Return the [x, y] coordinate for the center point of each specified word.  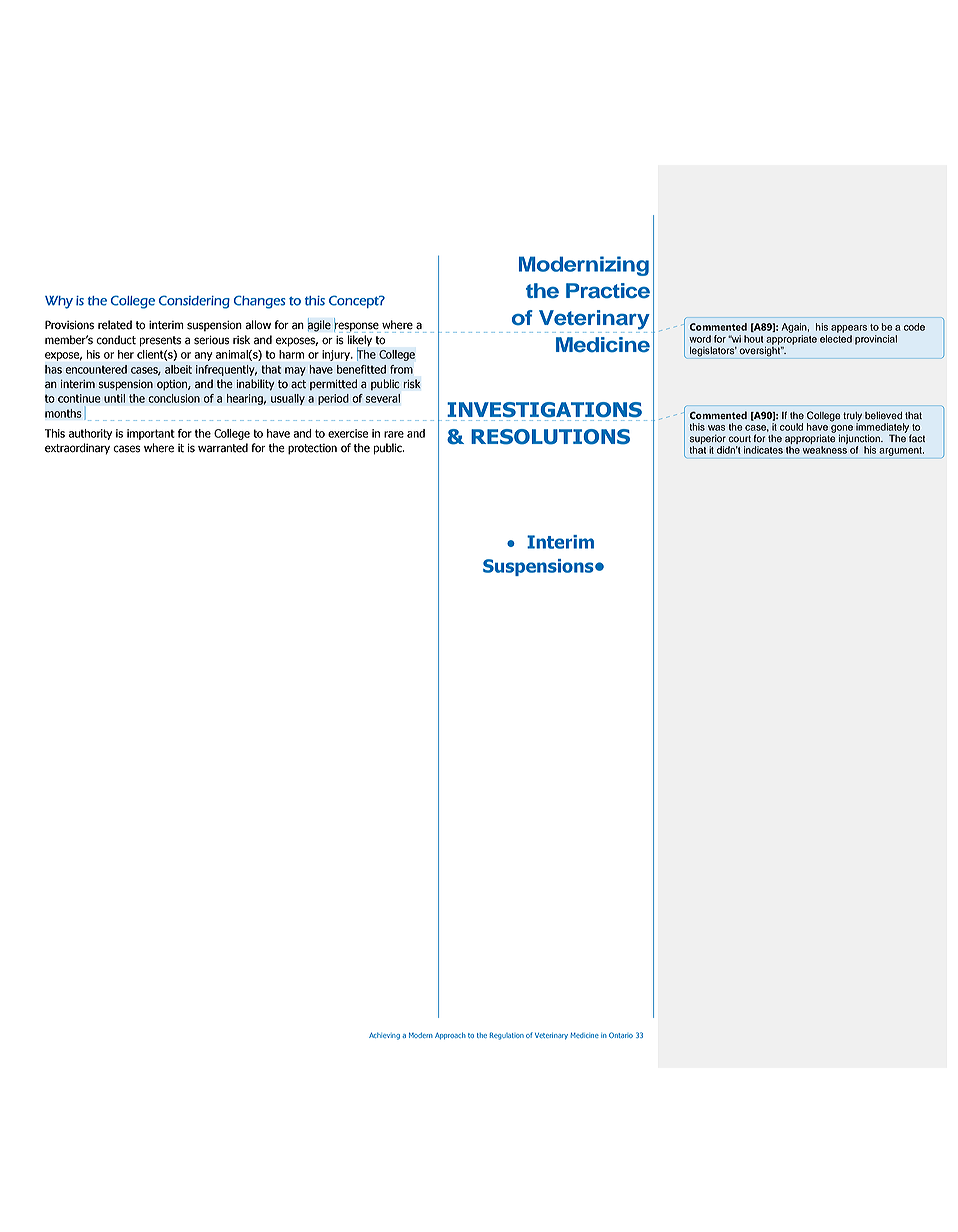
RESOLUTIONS [550, 437]
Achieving [384, 1036]
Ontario [621, 1035]
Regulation [507, 1036]
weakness [825, 450]
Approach [450, 1035]
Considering [194, 302]
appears [849, 329]
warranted [223, 448]
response [357, 326]
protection [312, 449]
